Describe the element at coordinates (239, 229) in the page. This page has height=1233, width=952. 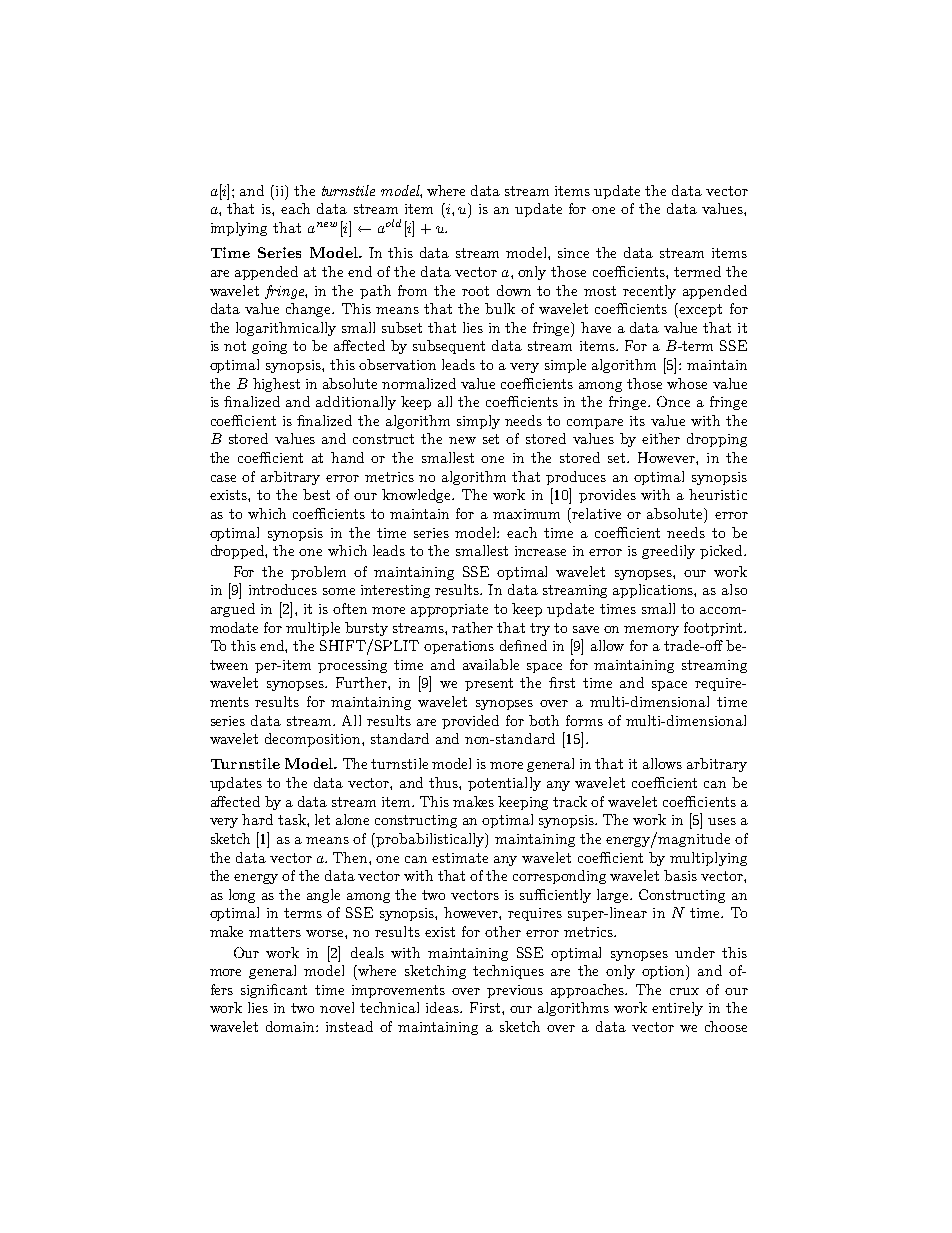
I see `implying` at that location.
